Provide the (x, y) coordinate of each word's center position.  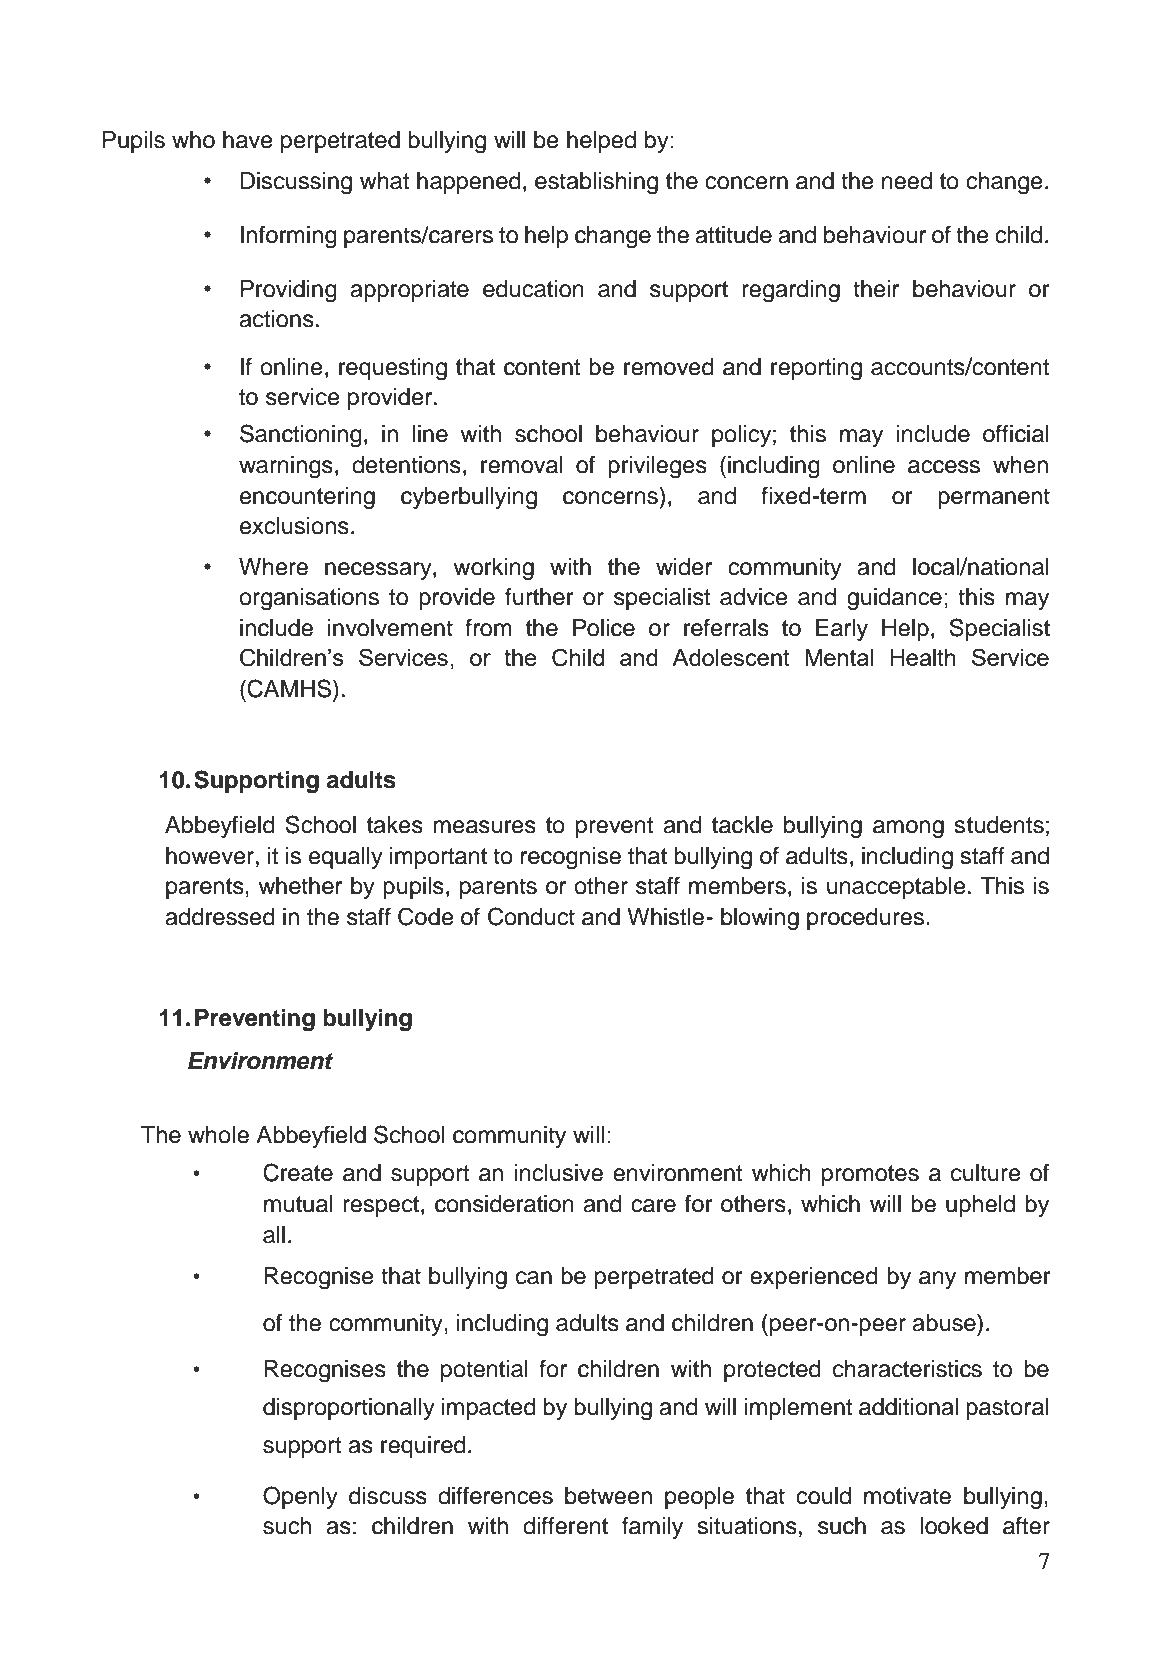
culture (986, 1173)
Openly (300, 1497)
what (385, 181)
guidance (894, 599)
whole (218, 1135)
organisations (309, 599)
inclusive (558, 1173)
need (907, 181)
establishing (596, 183)
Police (604, 628)
